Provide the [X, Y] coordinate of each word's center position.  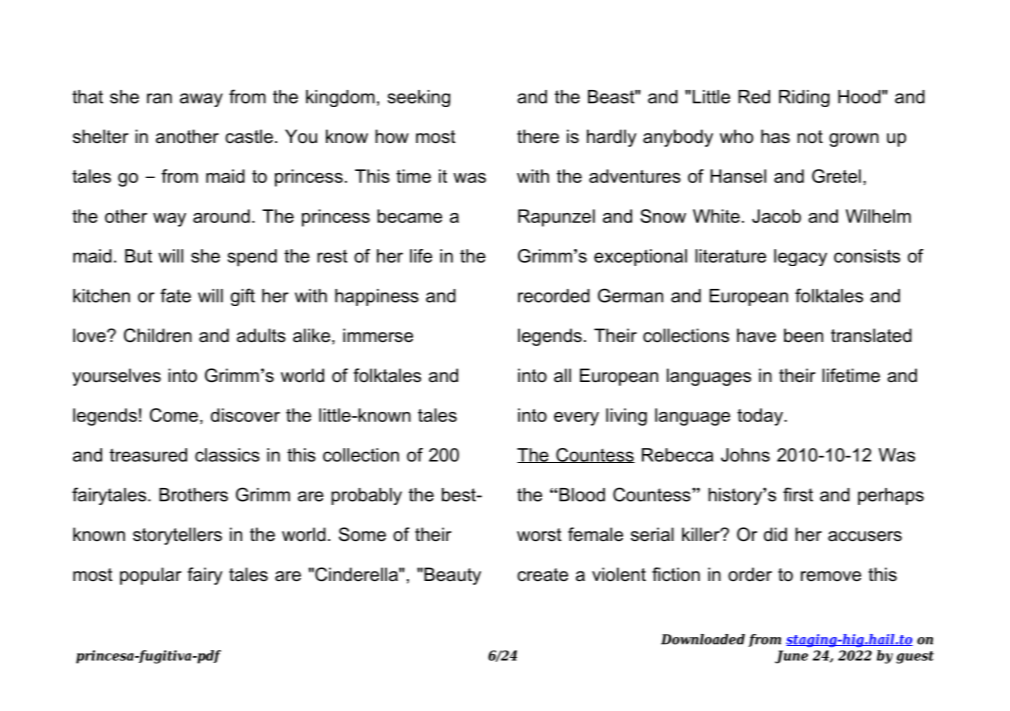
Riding [804, 98]
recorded [554, 296]
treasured [148, 455]
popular [150, 576]
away [201, 100]
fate [175, 295]
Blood [581, 495]
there [538, 136]
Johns [745, 455]
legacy [800, 257]
